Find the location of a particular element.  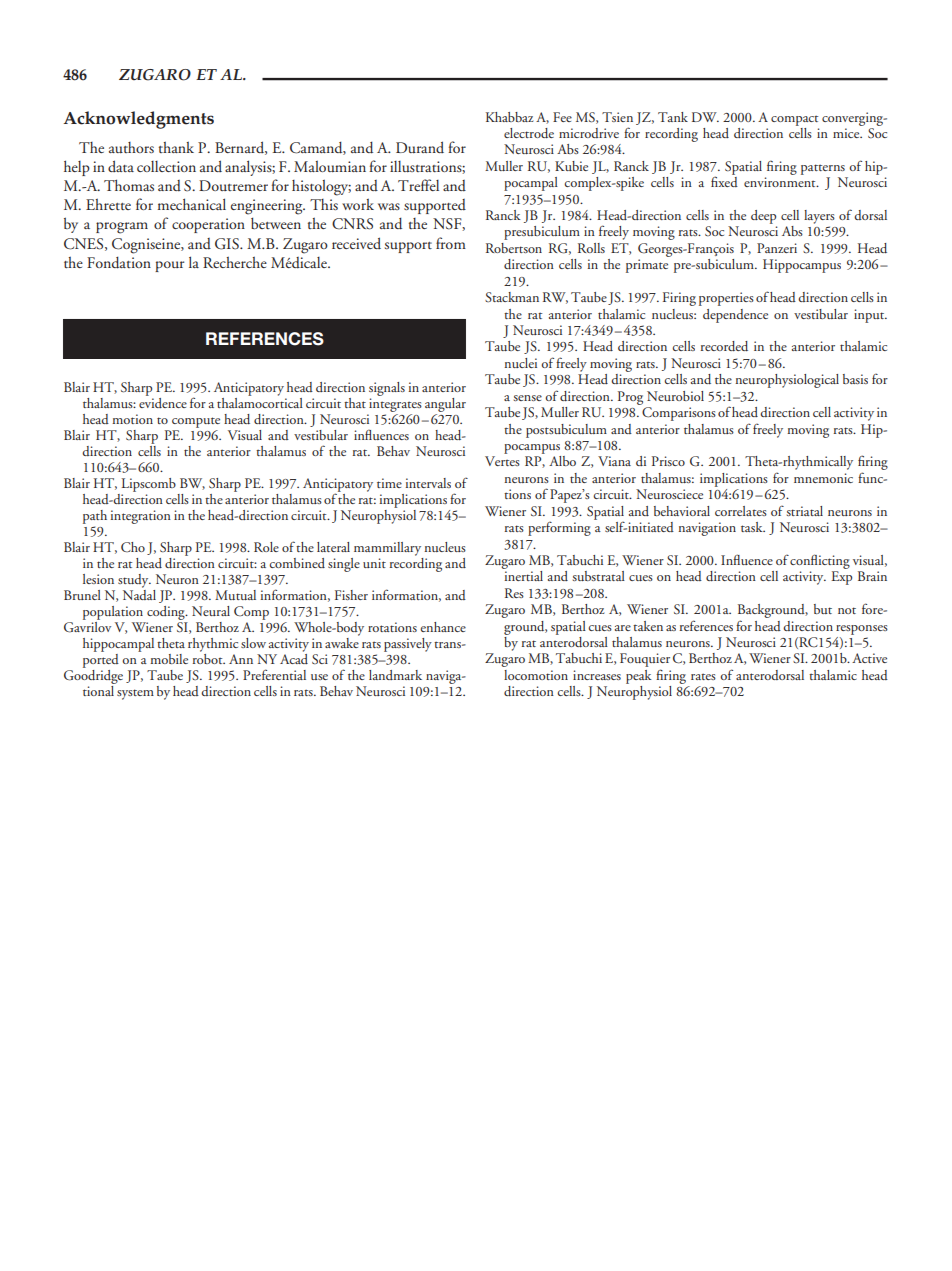

pour is located at coordinates (169, 266).
